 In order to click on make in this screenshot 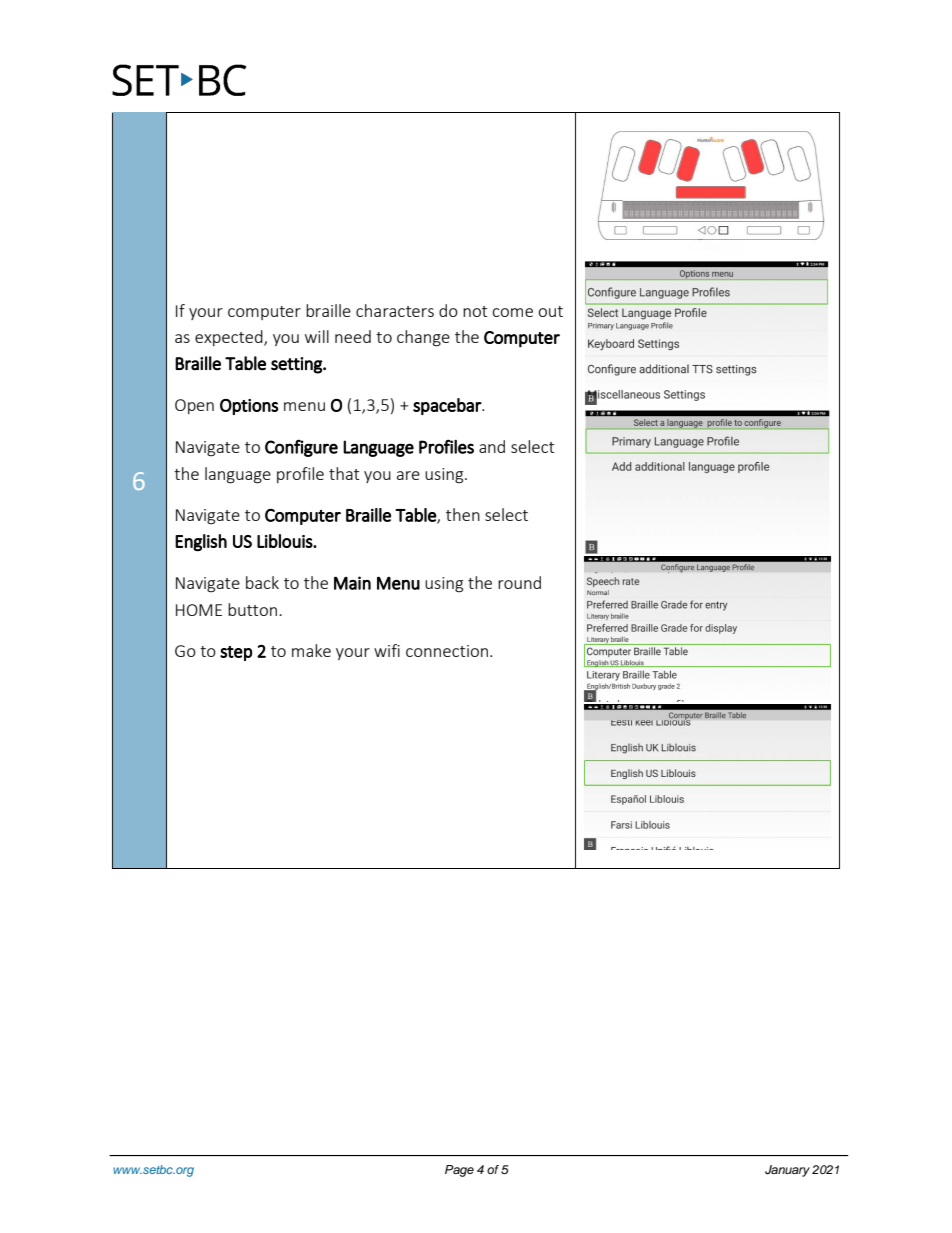, I will do `click(311, 650)`.
